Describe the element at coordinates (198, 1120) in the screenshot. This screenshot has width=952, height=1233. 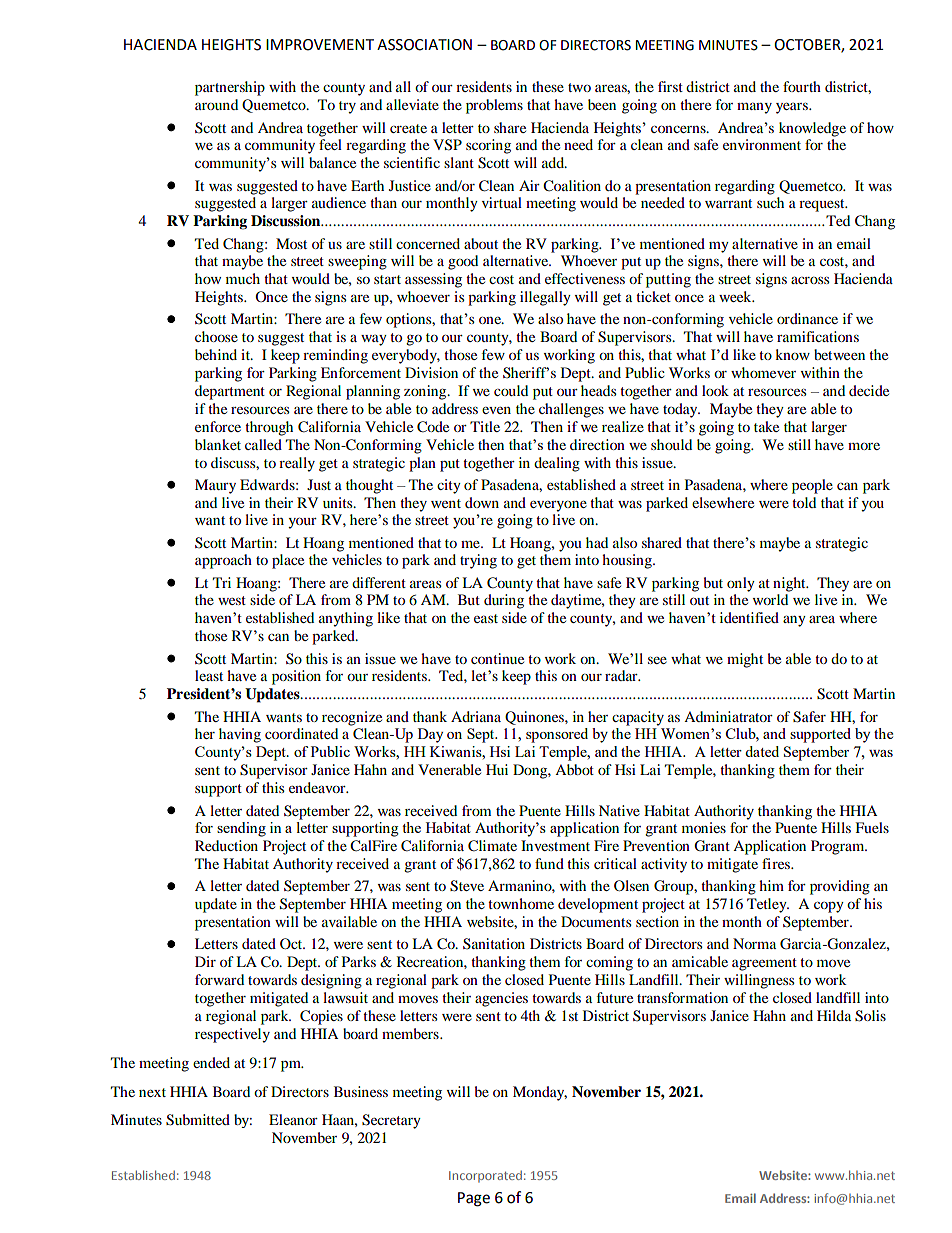
I see `Submitted` at that location.
